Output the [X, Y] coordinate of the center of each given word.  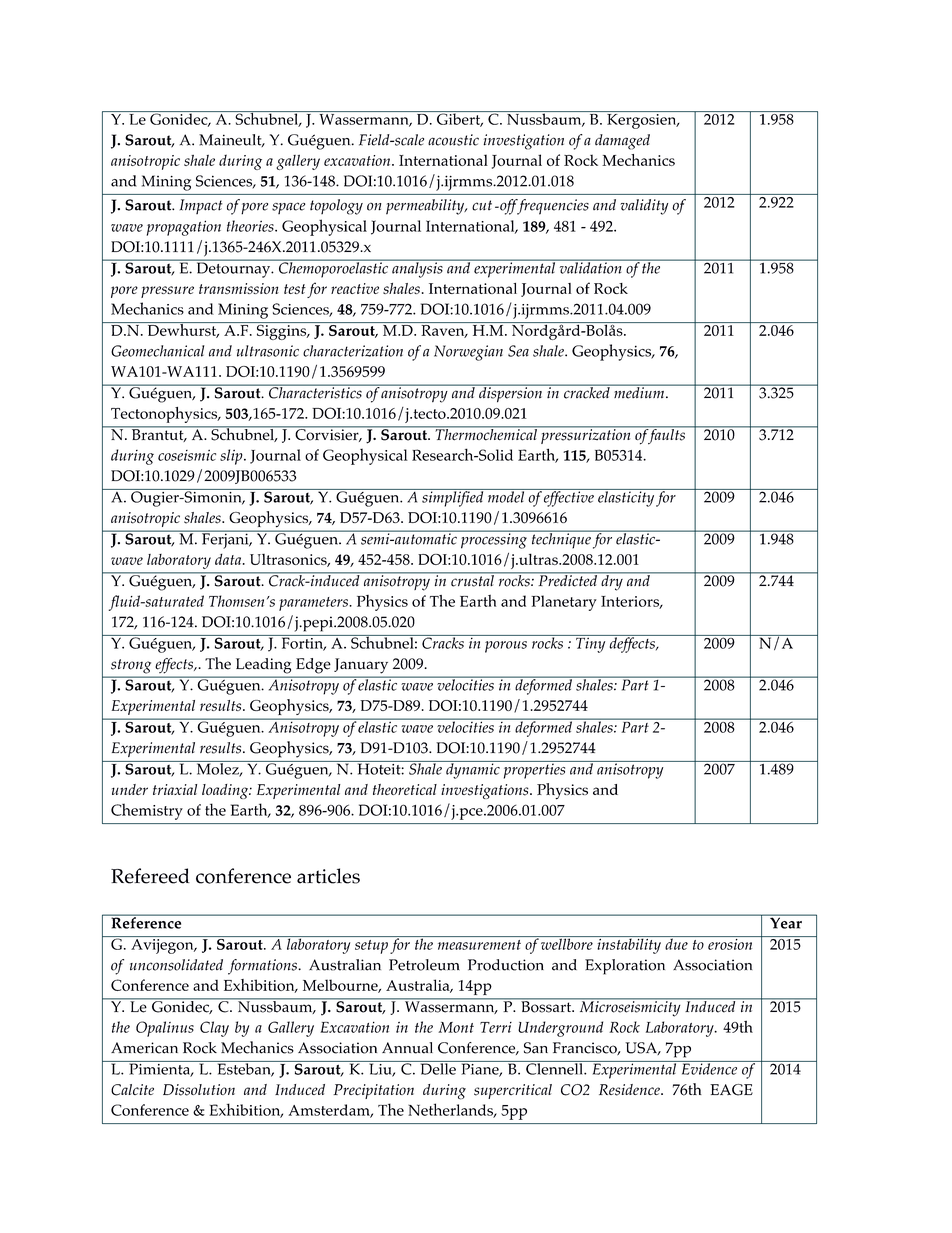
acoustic [453, 140]
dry [612, 581]
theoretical [405, 789]
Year [786, 922]
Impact [201, 206]
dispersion [511, 393]
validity [644, 207]
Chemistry [147, 811]
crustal [472, 580]
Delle [438, 1068]
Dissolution [199, 1090]
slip [232, 457]
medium [639, 391]
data [229, 559]
